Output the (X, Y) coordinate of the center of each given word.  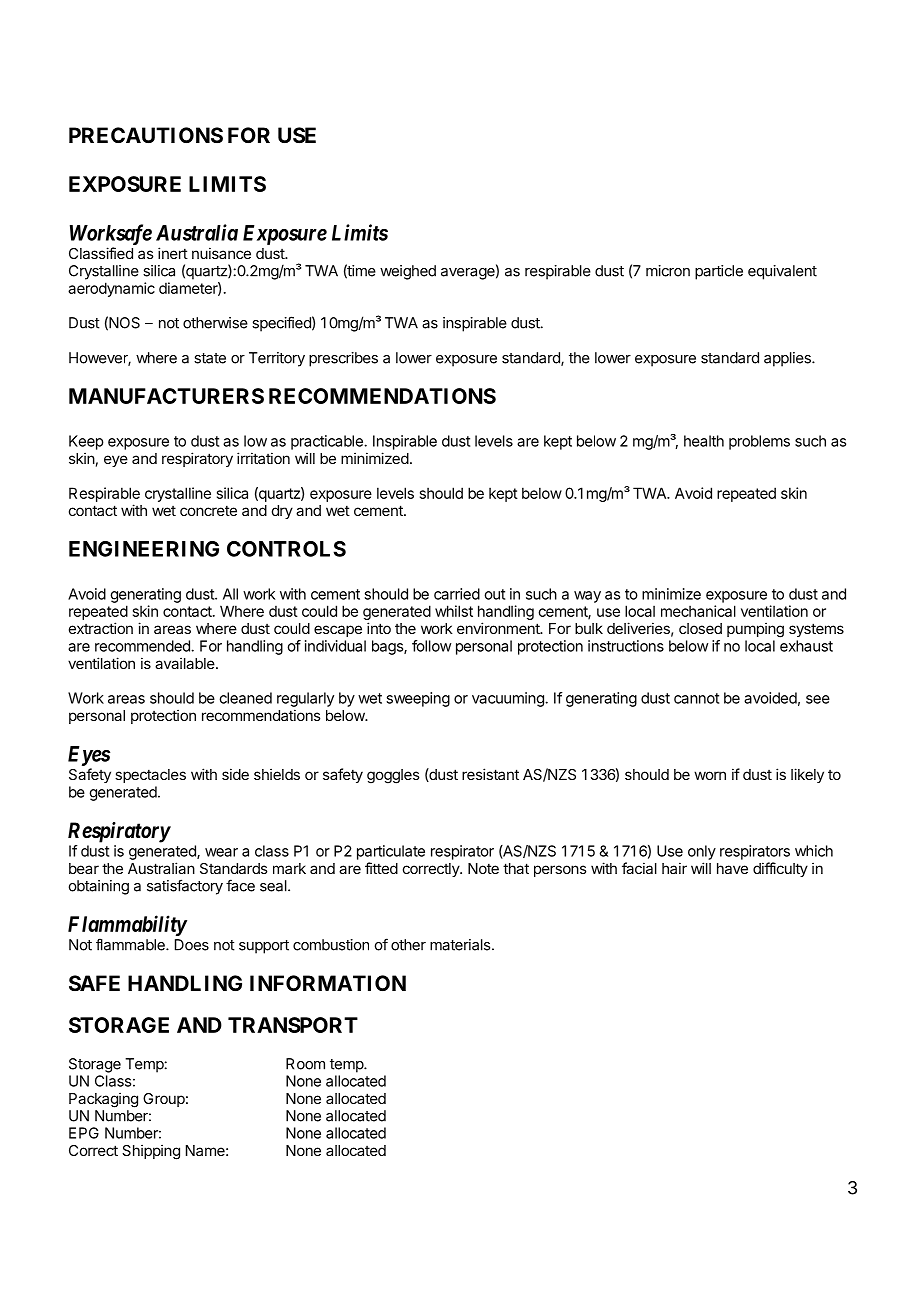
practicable (328, 442)
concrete (208, 510)
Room (305, 1064)
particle (719, 272)
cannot (696, 698)
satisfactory (185, 887)
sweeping (418, 699)
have (732, 868)
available (185, 663)
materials (461, 945)
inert (173, 253)
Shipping (151, 1152)
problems (759, 442)
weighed (408, 272)
